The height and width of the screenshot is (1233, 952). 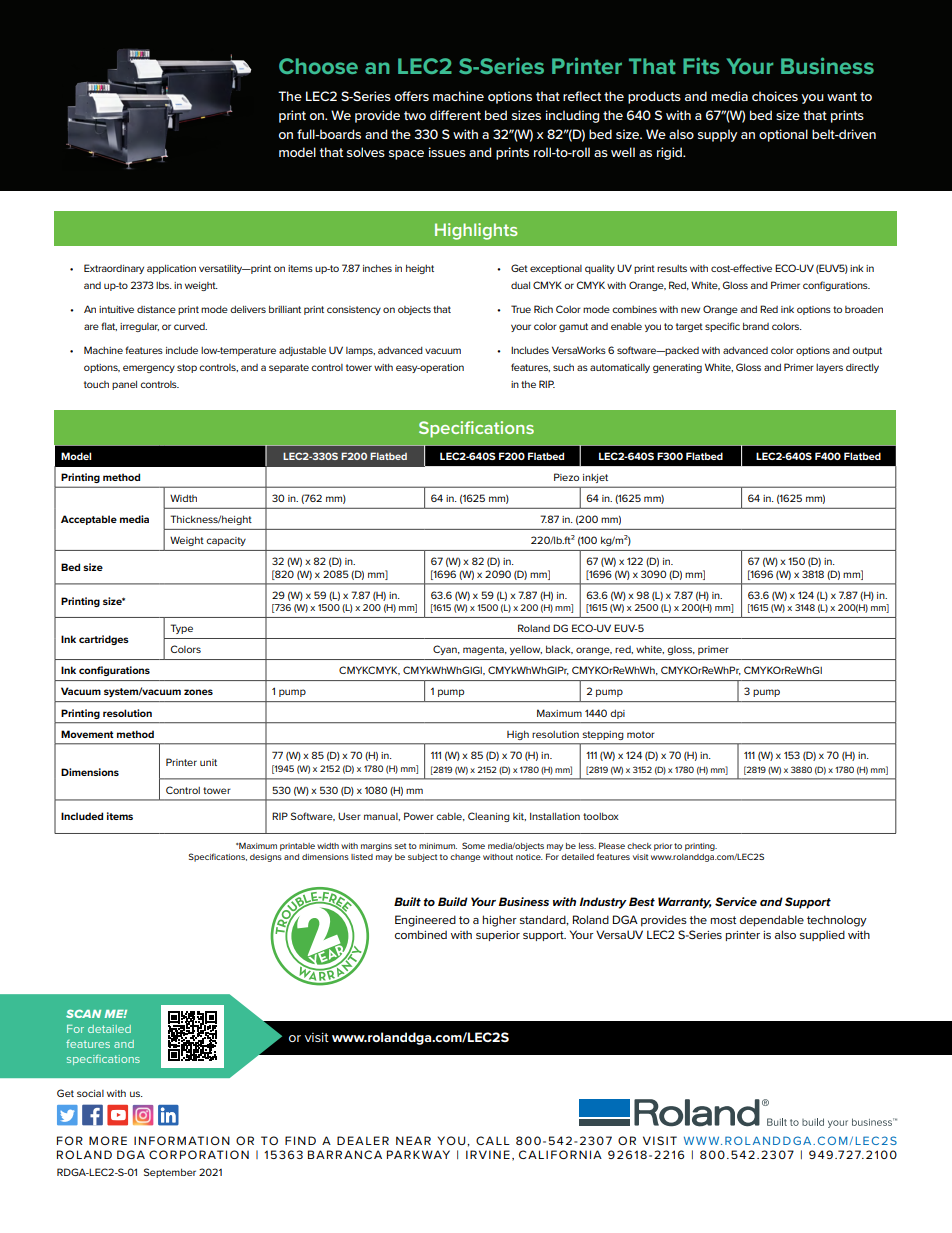 I want to click on Type, so click(x=181, y=629).
